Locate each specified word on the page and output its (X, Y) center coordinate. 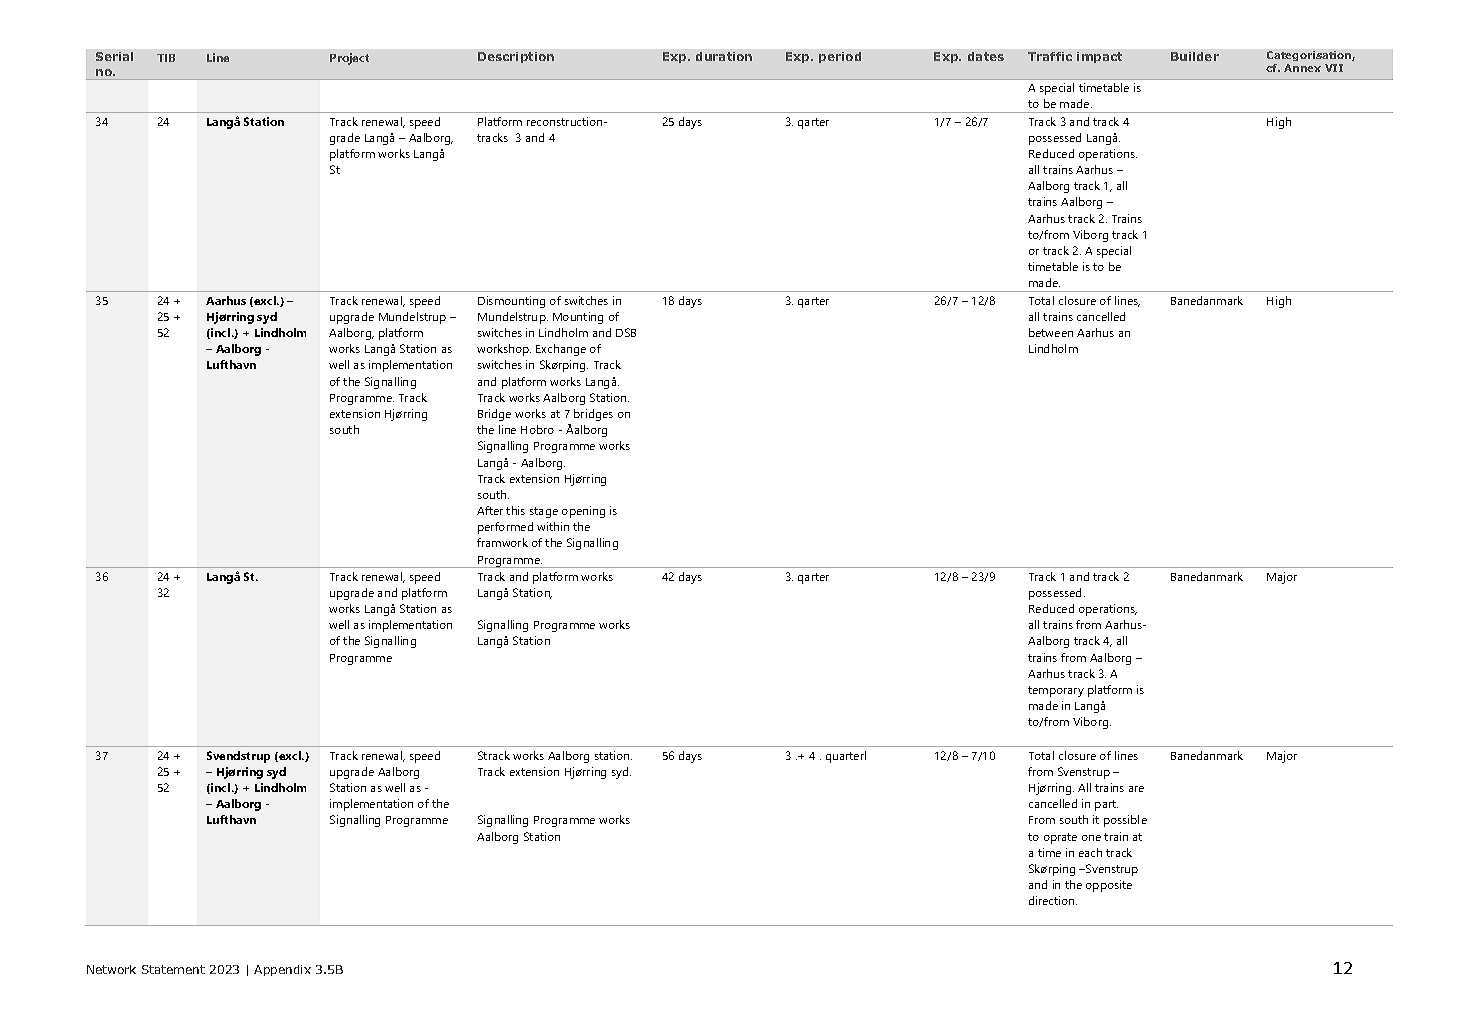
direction (1053, 900)
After (490, 510)
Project (349, 59)
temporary (1056, 691)
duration (724, 56)
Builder (1195, 56)
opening (583, 512)
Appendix (282, 970)
